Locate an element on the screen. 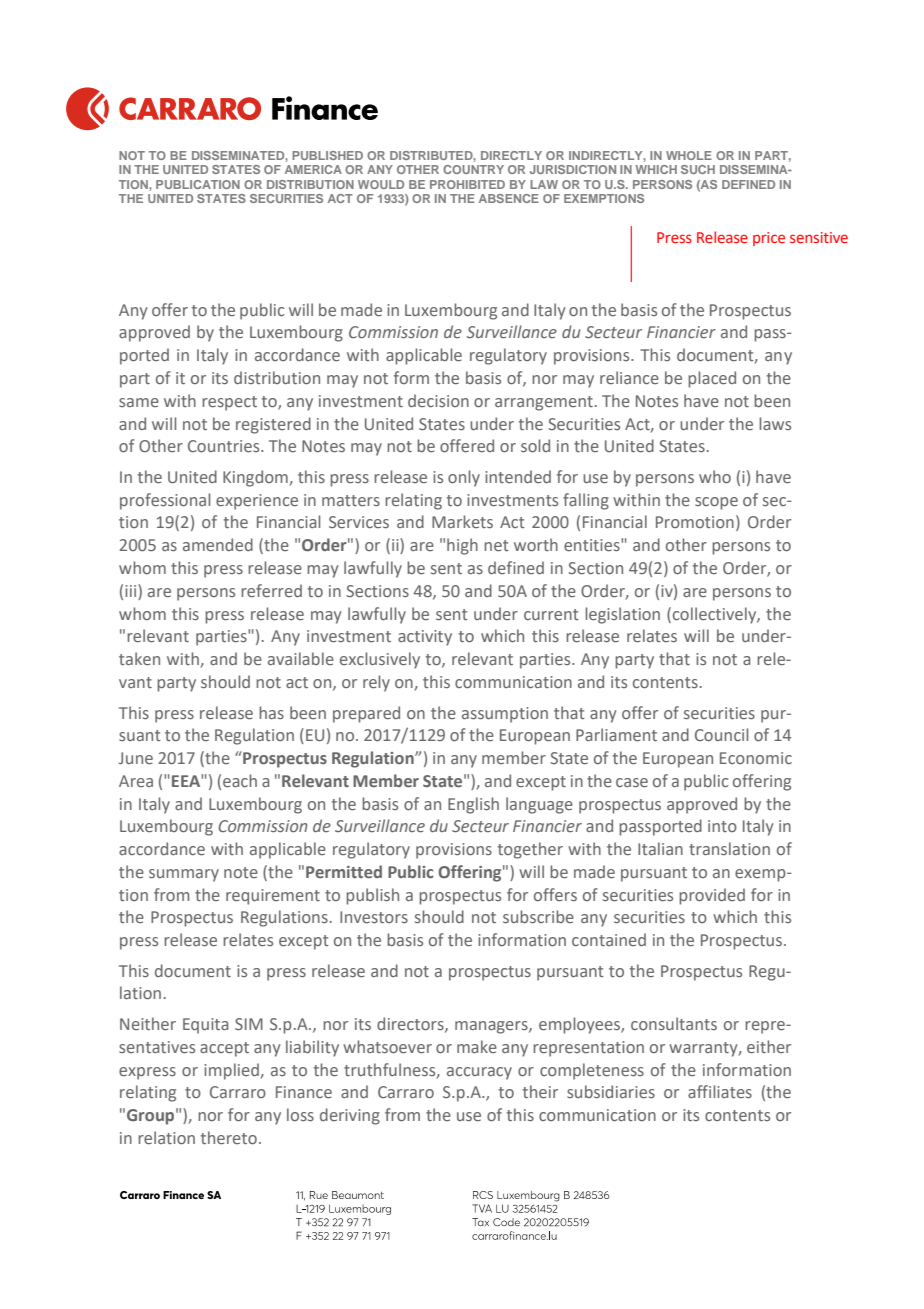 Image resolution: width=924 pixels, height=1309 pixels. SUCH is located at coordinates (698, 169).
